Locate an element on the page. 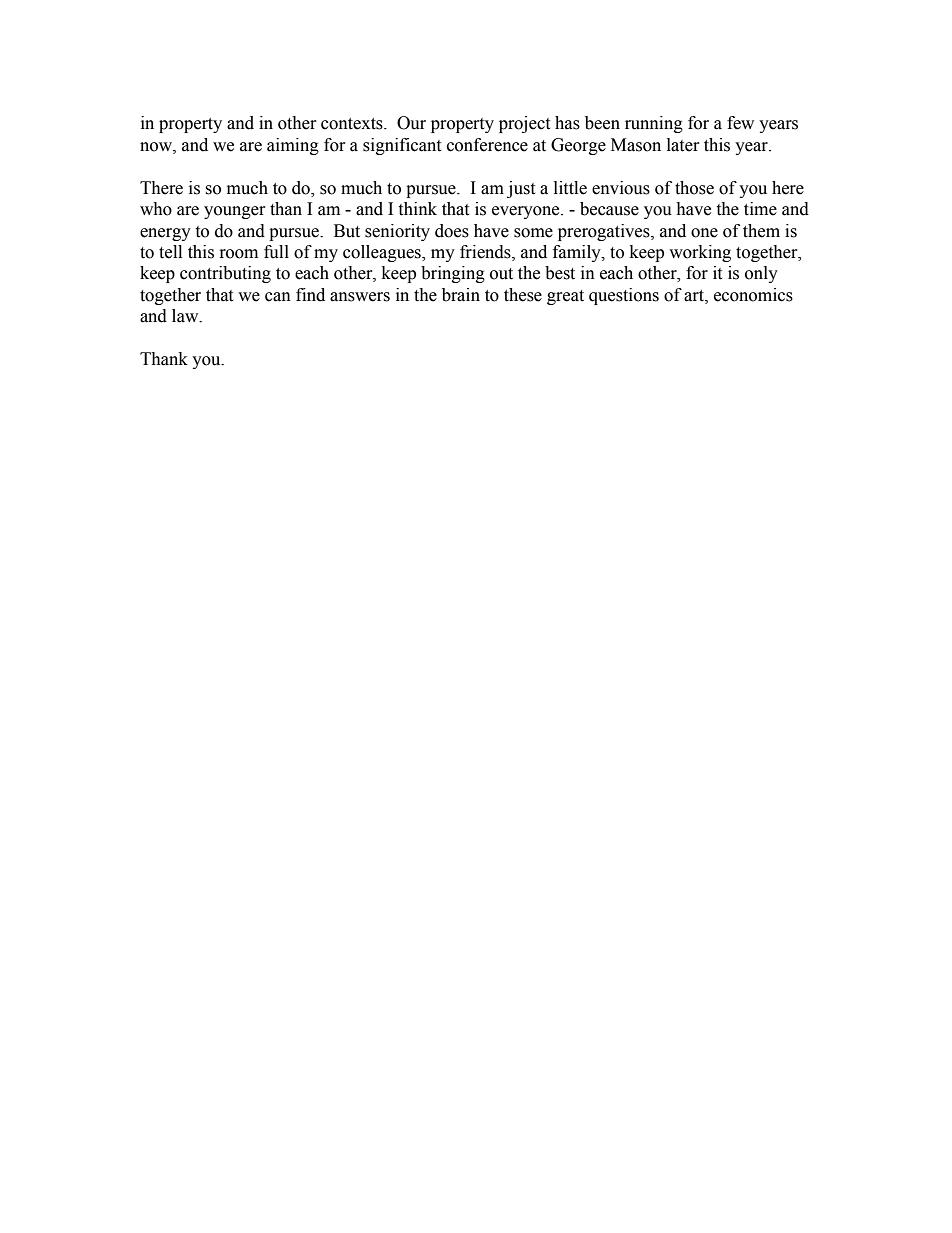  running is located at coordinates (654, 124).
